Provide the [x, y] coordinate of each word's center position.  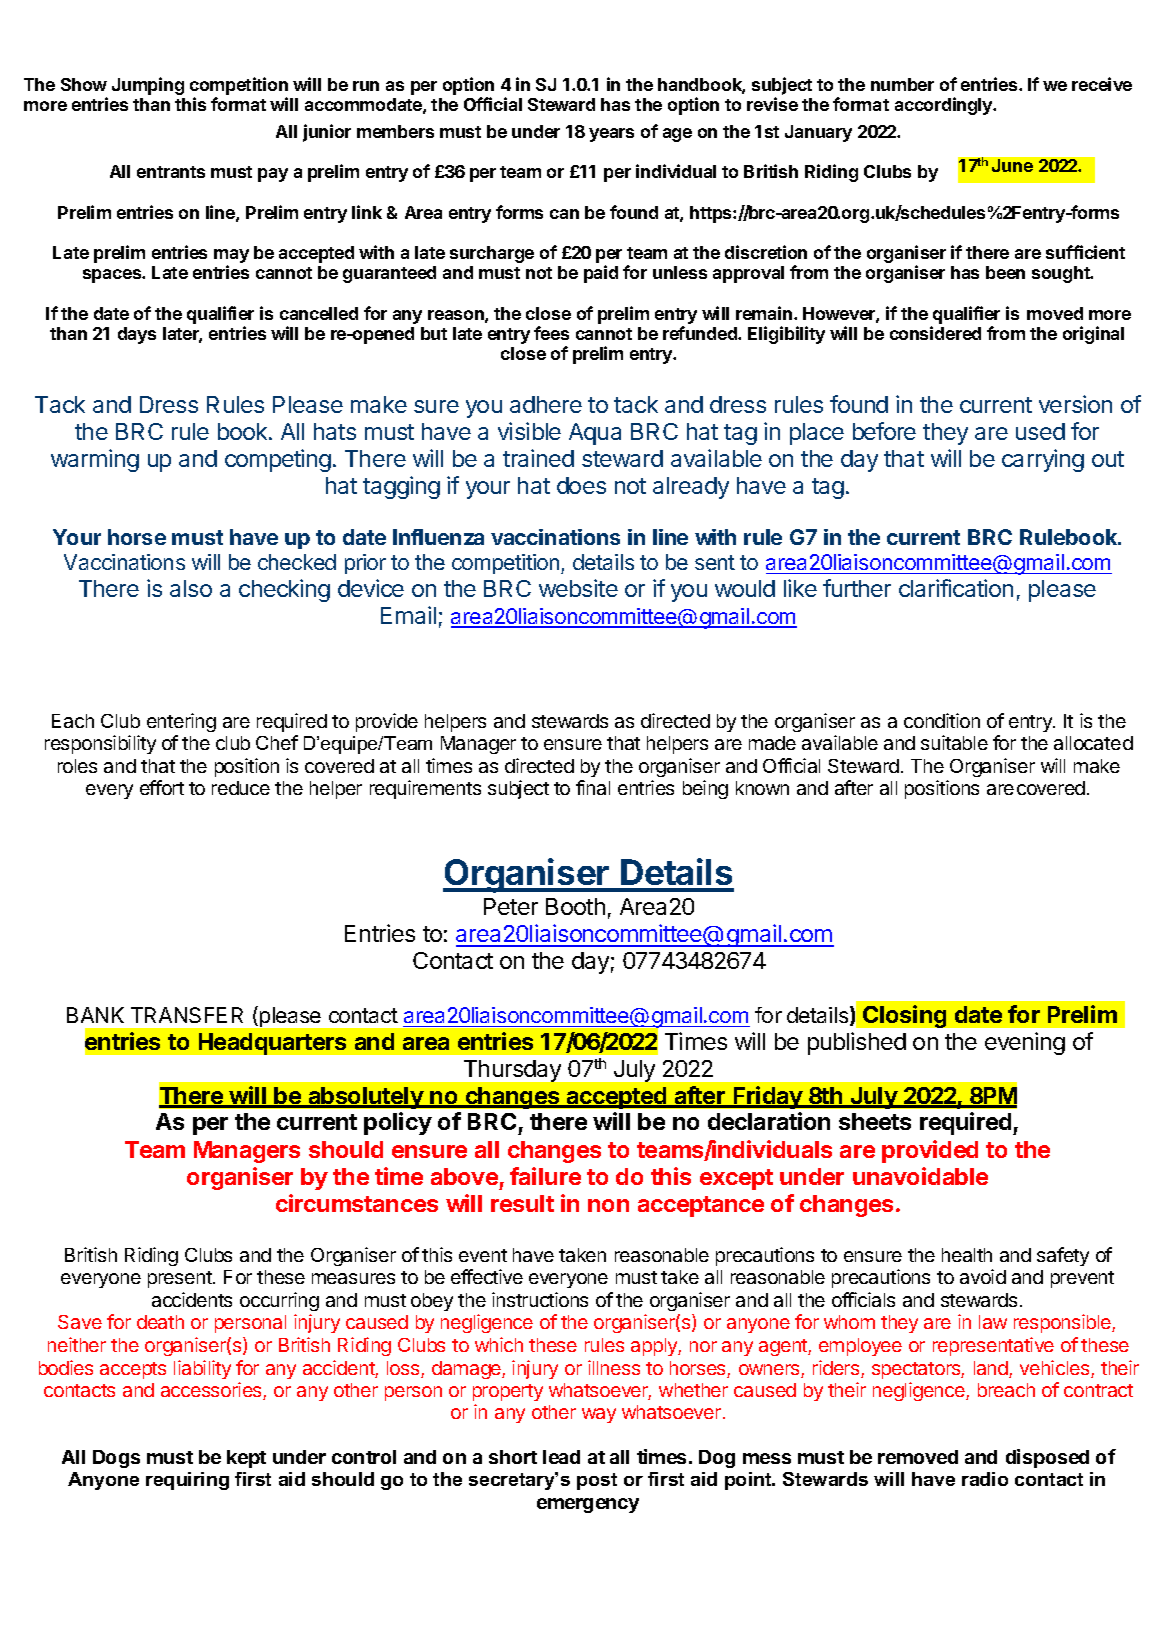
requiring [187, 1481]
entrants [171, 172]
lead [561, 1457]
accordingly [945, 106]
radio [985, 1479]
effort [162, 787]
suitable [954, 742]
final [593, 787]
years [611, 135]
